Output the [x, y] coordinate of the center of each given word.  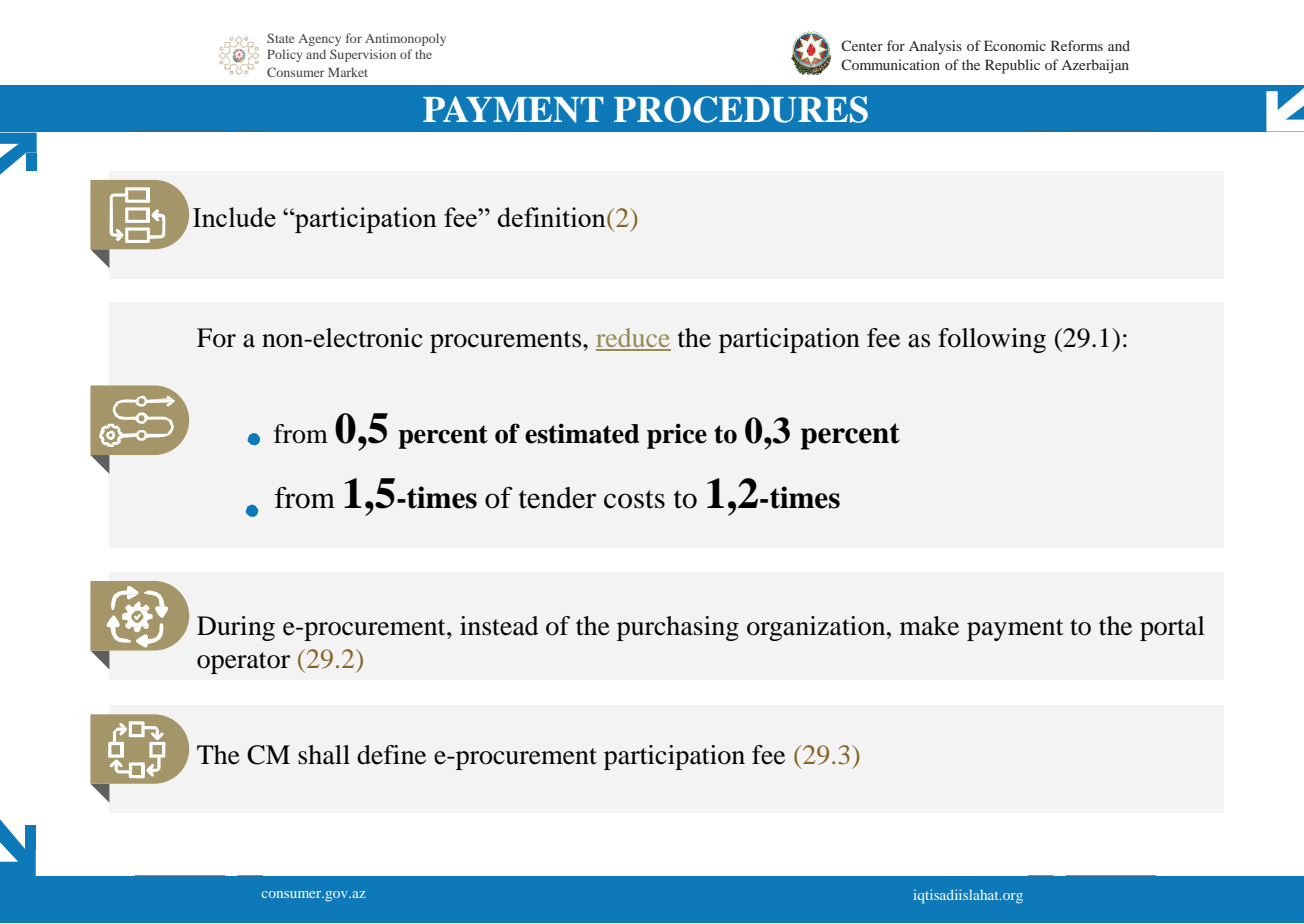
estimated [582, 433]
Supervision [363, 55]
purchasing [678, 628]
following [992, 340]
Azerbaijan [1095, 66]
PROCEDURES [741, 109]
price [677, 436]
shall [324, 755]
